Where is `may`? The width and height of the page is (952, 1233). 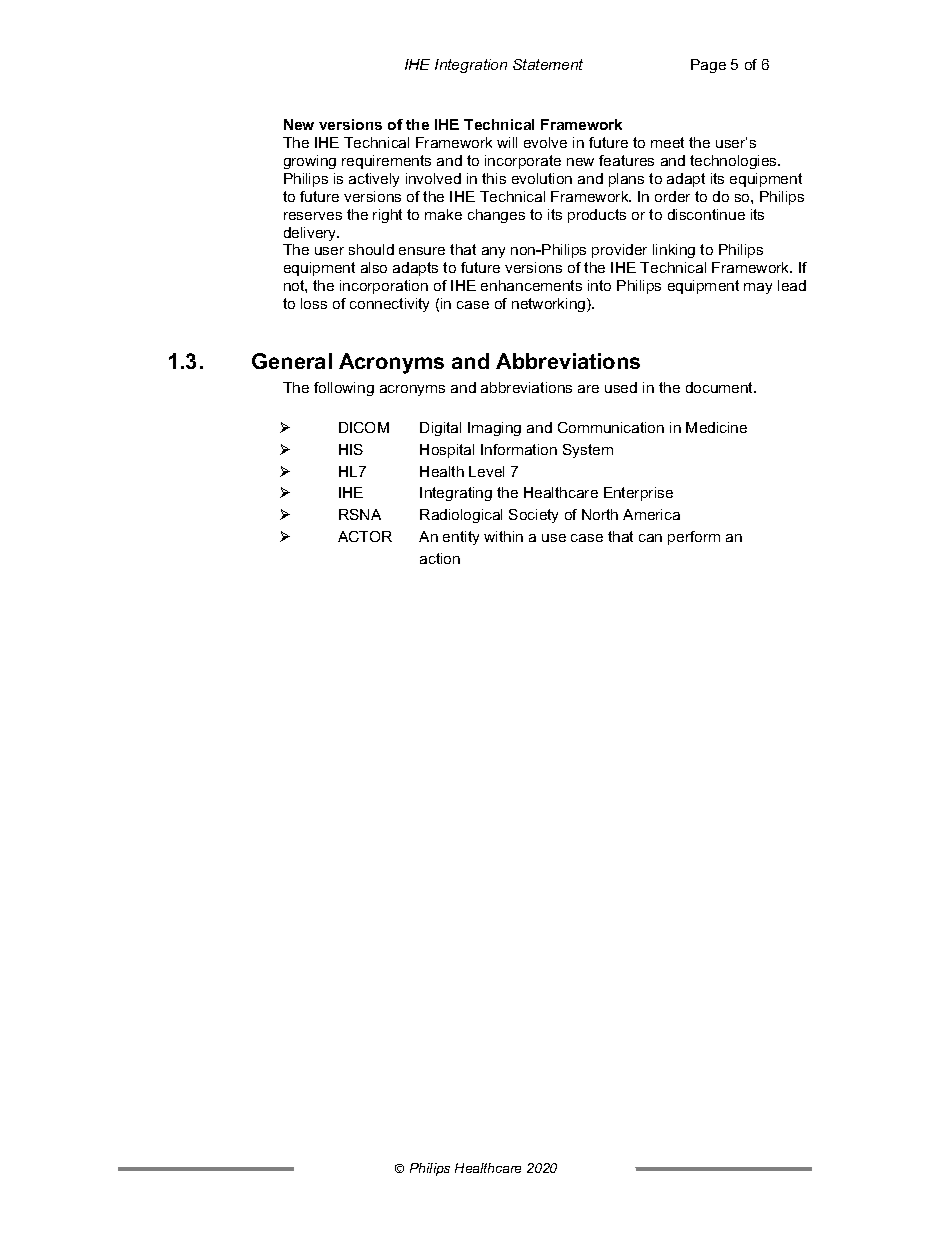
may is located at coordinates (758, 288).
